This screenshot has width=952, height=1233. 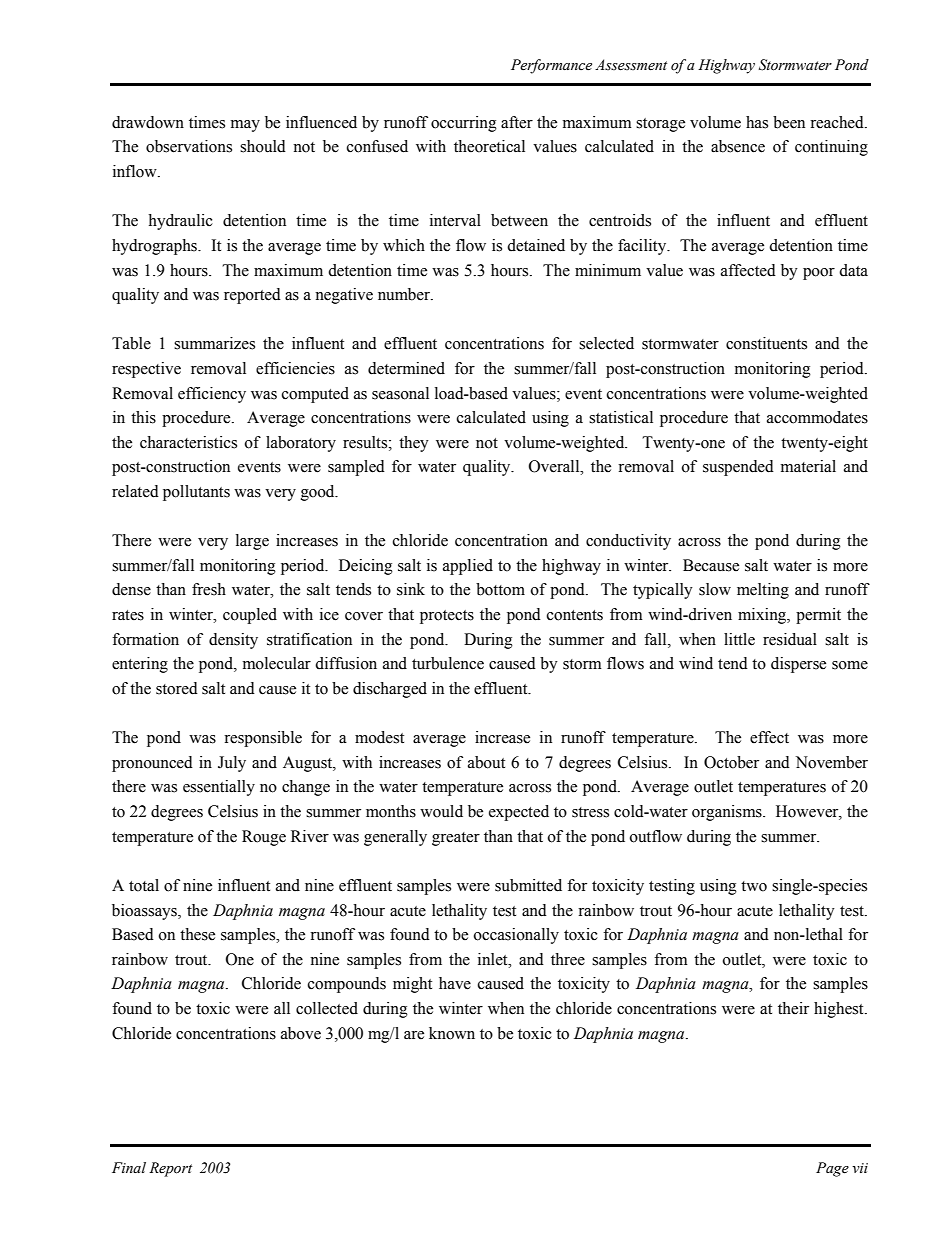 I want to click on submitted, so click(x=528, y=885).
